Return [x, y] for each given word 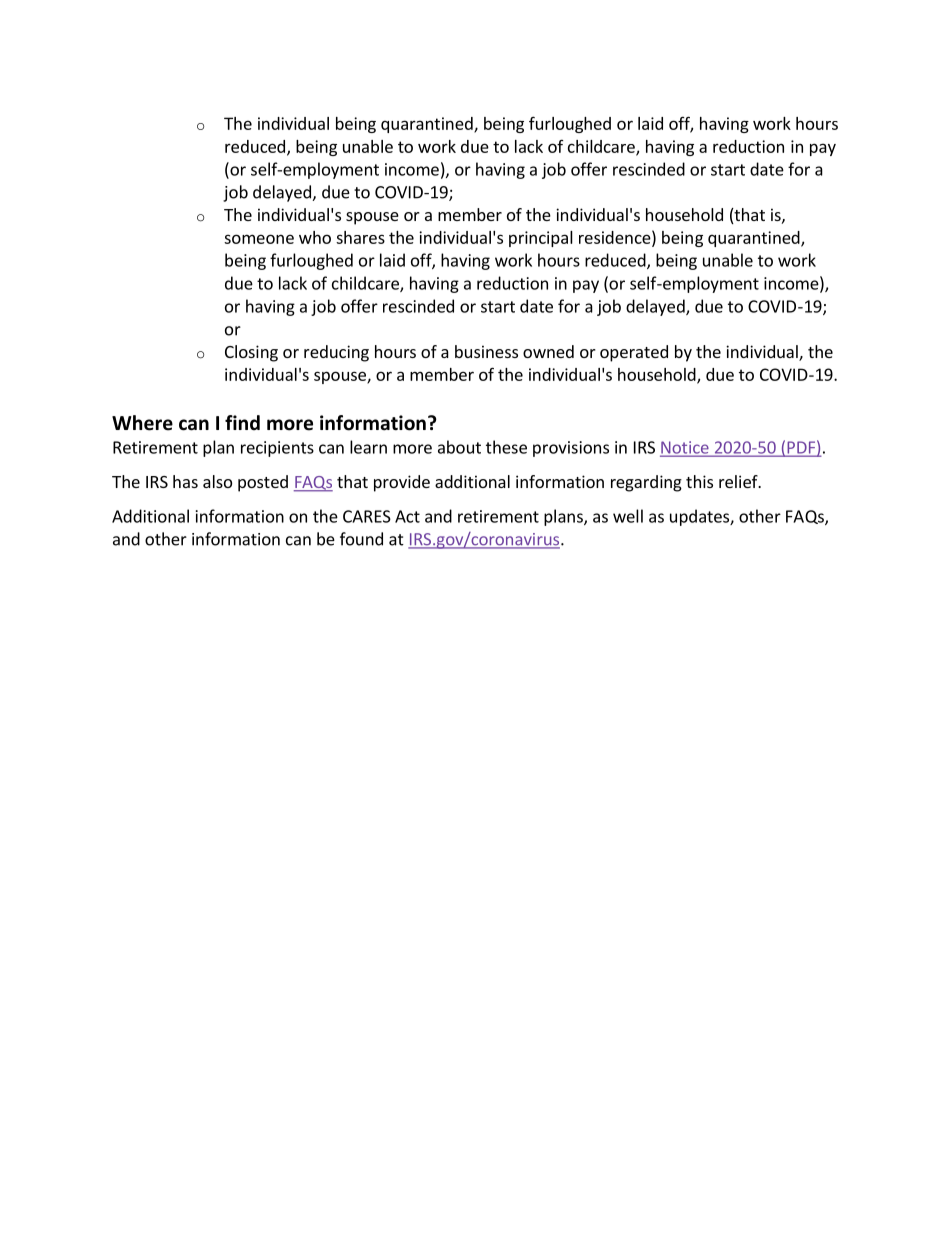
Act [407, 516]
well [628, 516]
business [486, 351]
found [361, 539]
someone [259, 239]
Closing [251, 353]
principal [541, 239]
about [459, 447]
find [242, 423]
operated [634, 353]
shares [360, 237]
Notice [685, 448]
